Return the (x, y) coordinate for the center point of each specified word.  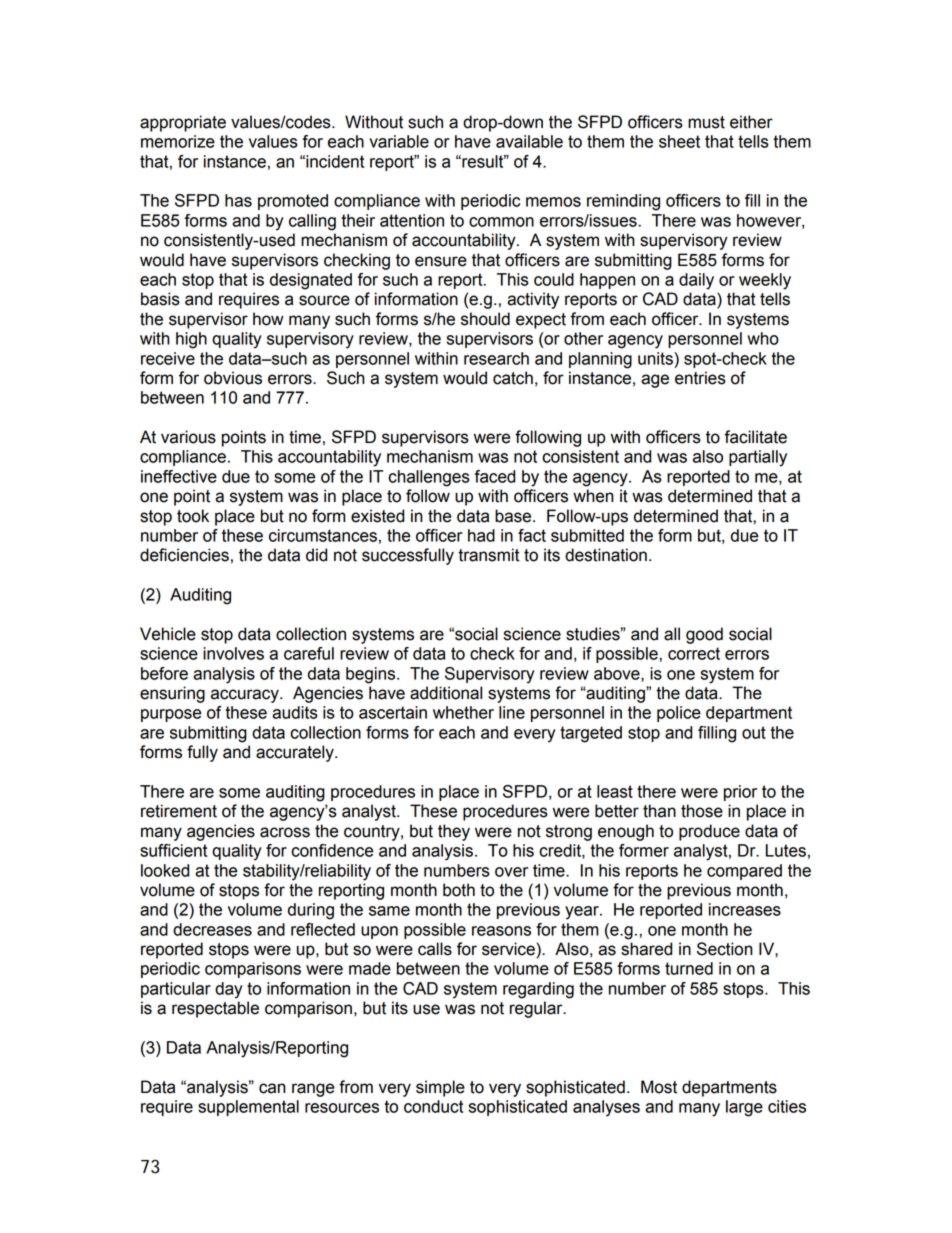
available (529, 141)
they (454, 832)
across (285, 832)
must (706, 122)
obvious (233, 378)
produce (709, 832)
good (704, 635)
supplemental (248, 1108)
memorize (178, 141)
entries (700, 378)
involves (233, 653)
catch (513, 378)
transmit (489, 555)
